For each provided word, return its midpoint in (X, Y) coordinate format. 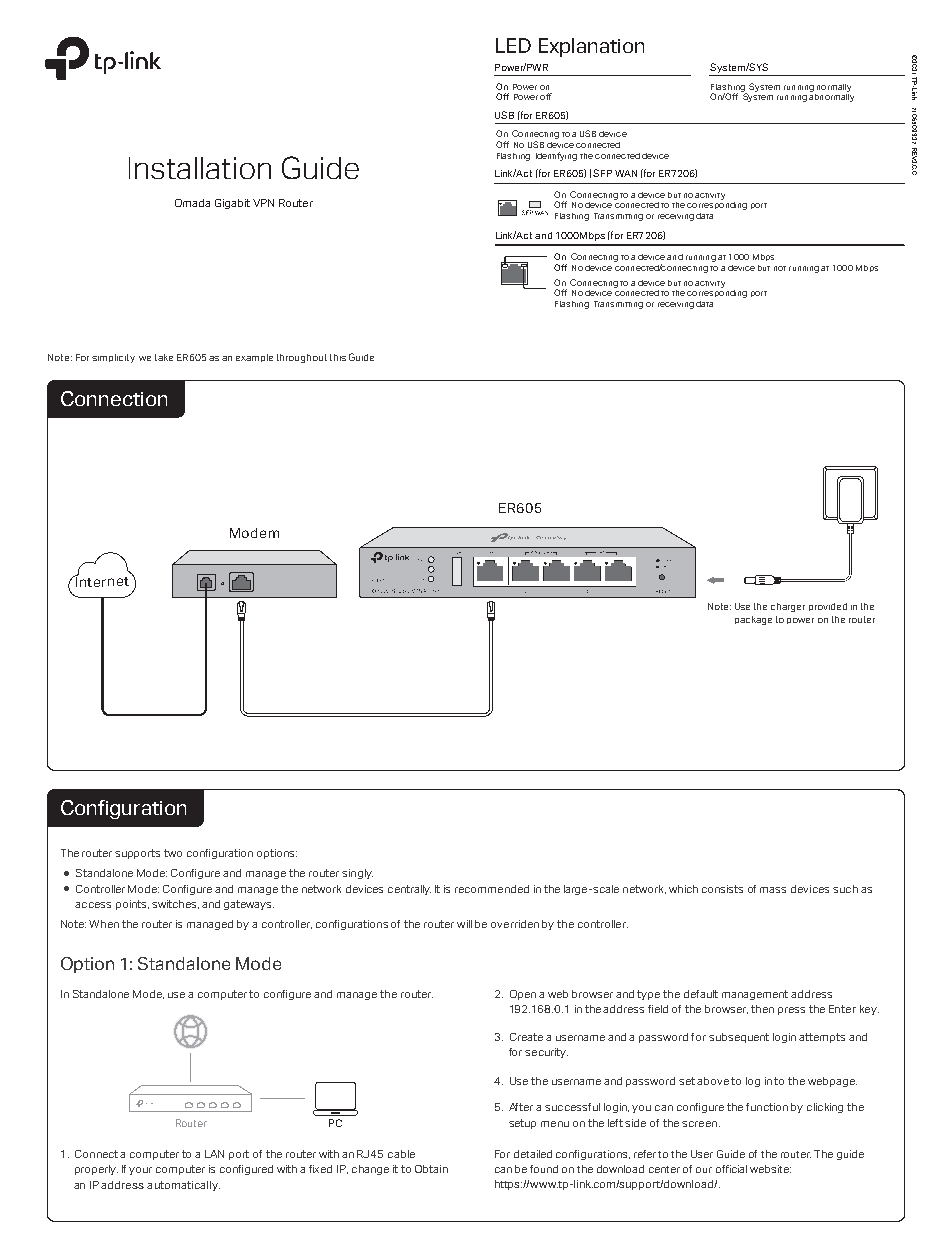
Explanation (591, 47)
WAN (626, 173)
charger (788, 607)
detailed (533, 1154)
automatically (183, 1186)
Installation (200, 168)
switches (175, 904)
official (731, 1169)
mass (773, 890)
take (164, 357)
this (338, 357)
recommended (492, 889)
